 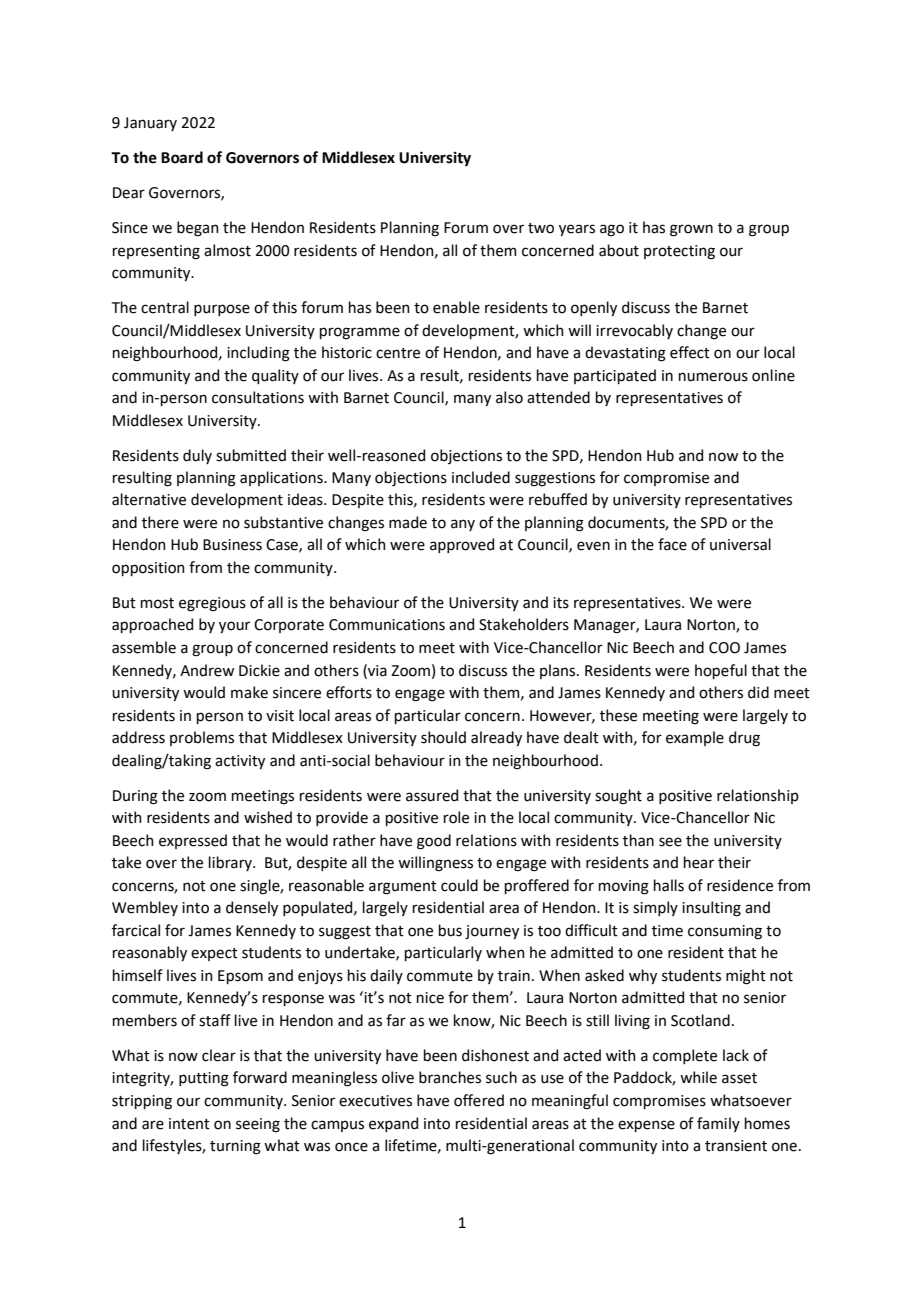 What do you see at coordinates (234, 627) in the screenshot?
I see `your` at bounding box center [234, 627].
